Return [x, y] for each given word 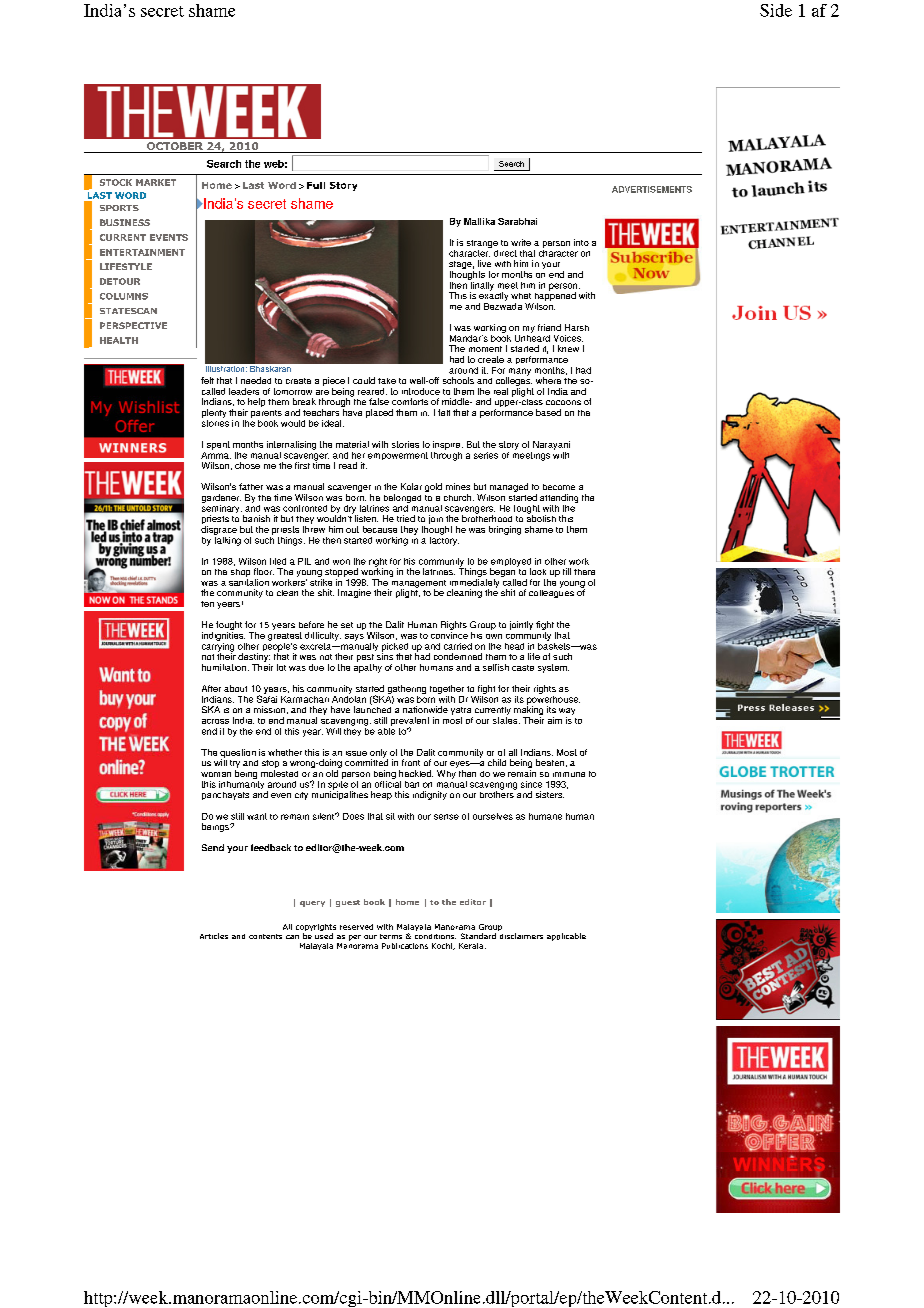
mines [458, 486]
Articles [214, 936]
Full [316, 185]
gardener [221, 498]
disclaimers [521, 936]
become [559, 487]
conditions [435, 936]
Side [776, 10]
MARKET [156, 182]
